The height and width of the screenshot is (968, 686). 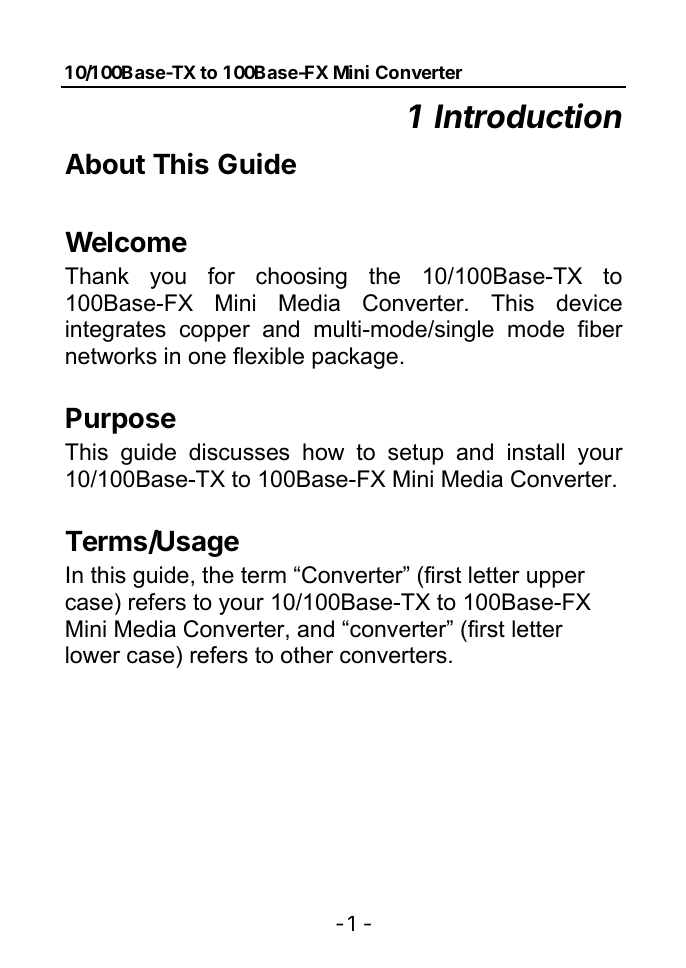 I want to click on other, so click(x=307, y=655).
